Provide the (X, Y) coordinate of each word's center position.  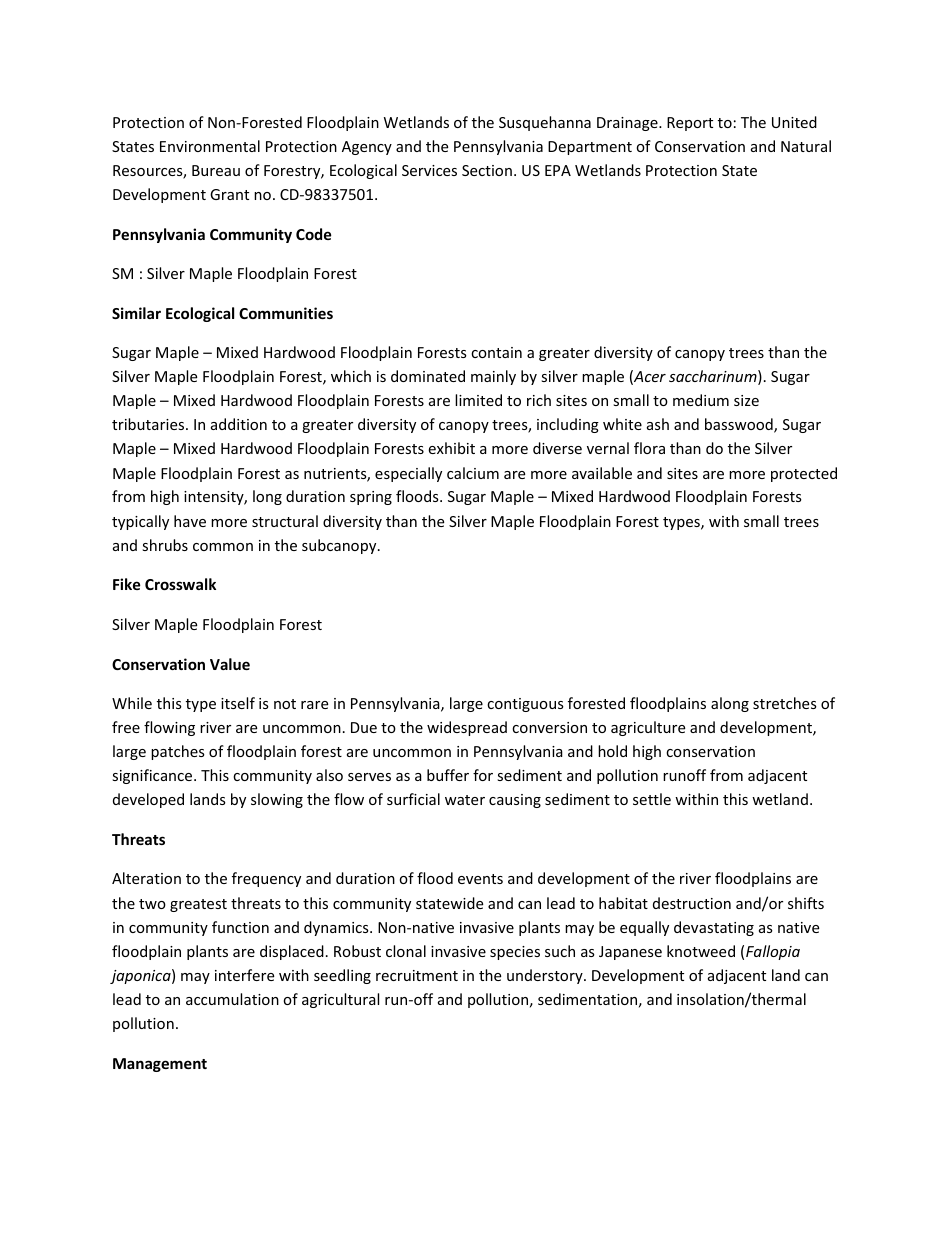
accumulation (232, 999)
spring (371, 498)
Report (690, 124)
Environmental (210, 146)
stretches (785, 703)
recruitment (417, 975)
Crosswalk (180, 584)
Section (487, 170)
